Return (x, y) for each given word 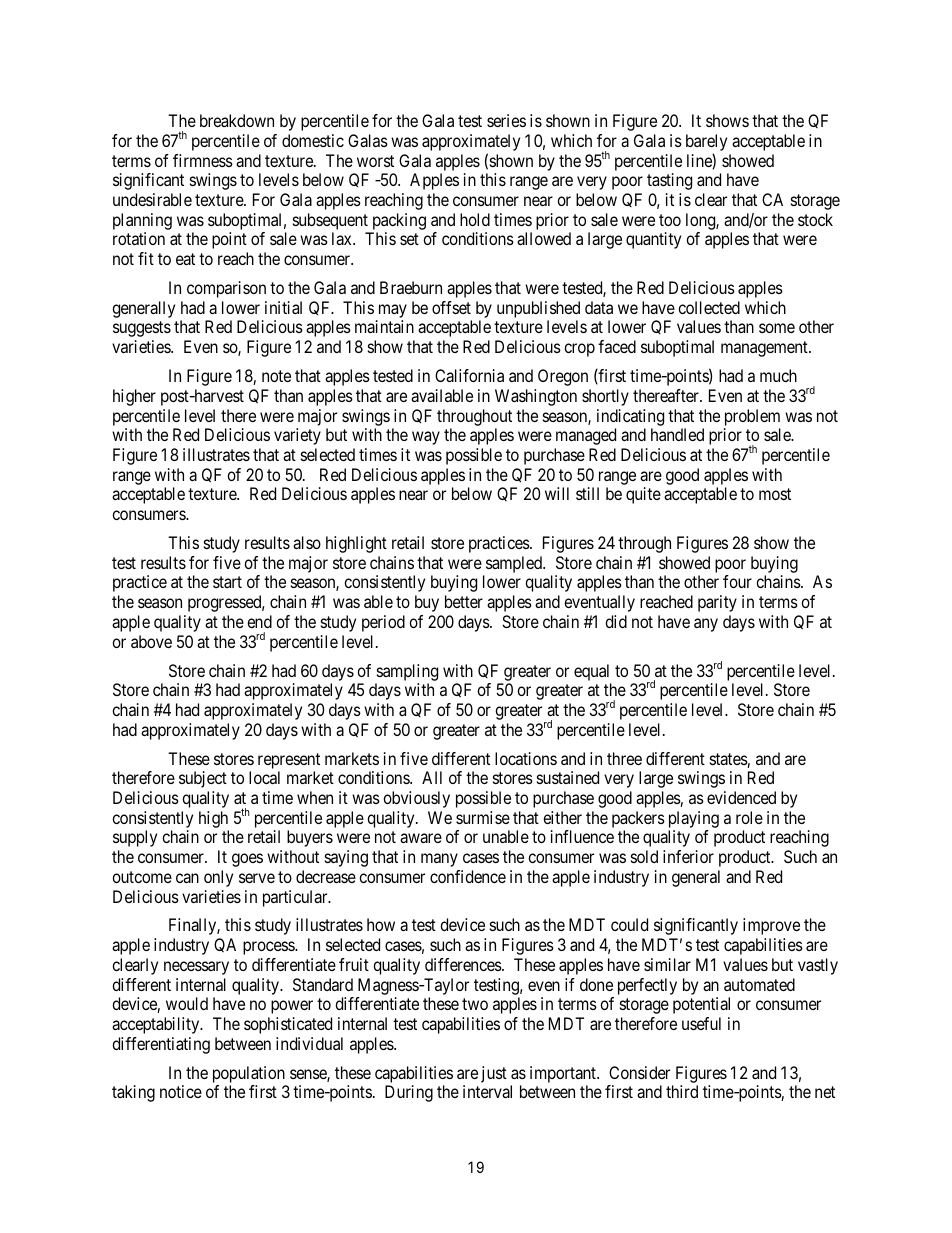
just (494, 1074)
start (227, 582)
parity (717, 603)
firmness (203, 160)
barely (706, 144)
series (506, 120)
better (464, 601)
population (249, 1074)
